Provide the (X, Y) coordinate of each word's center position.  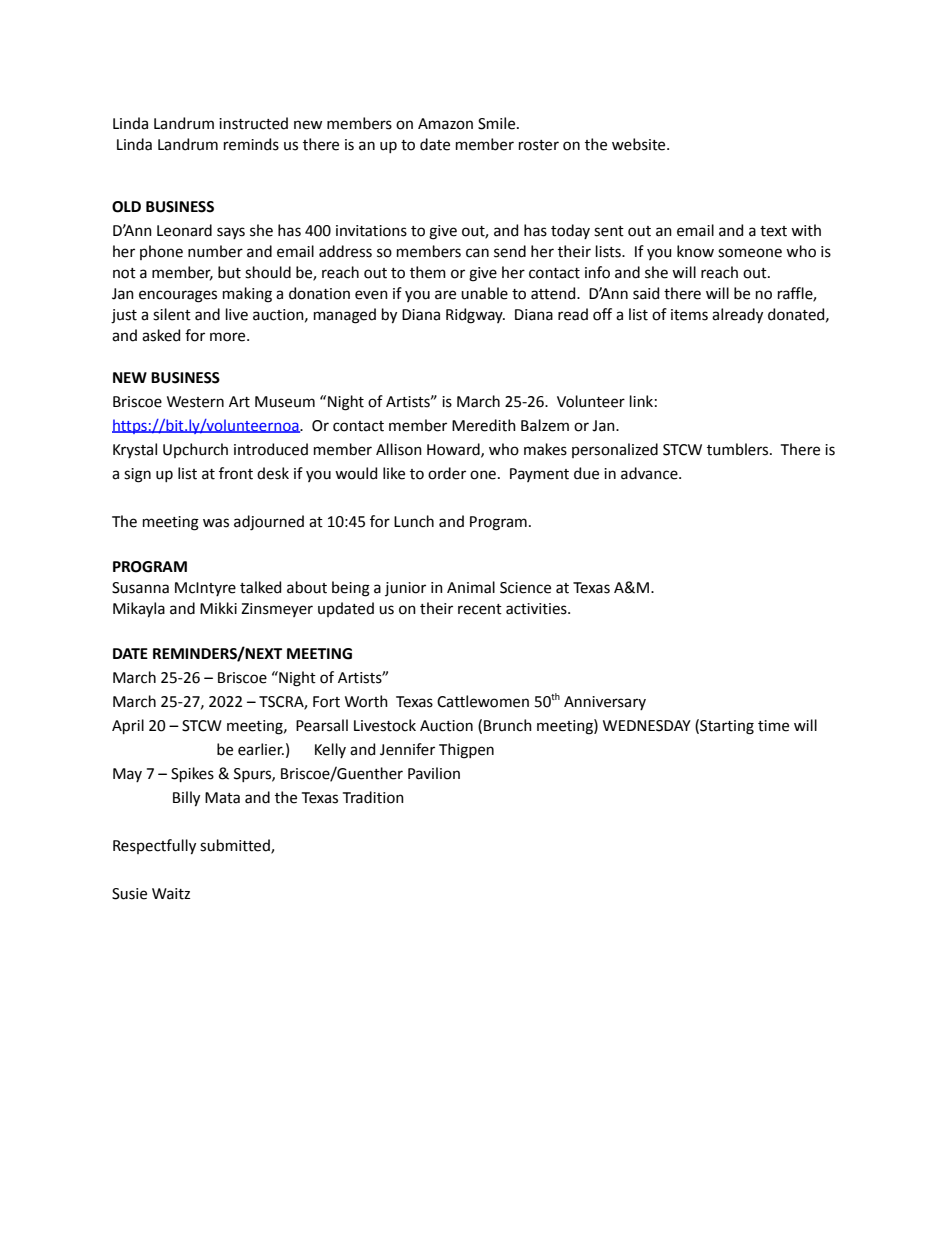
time (773, 726)
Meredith (484, 425)
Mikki (218, 608)
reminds (251, 144)
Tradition (373, 797)
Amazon (445, 124)
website (640, 144)
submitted (236, 846)
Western (195, 402)
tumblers (739, 449)
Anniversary (605, 703)
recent (480, 609)
